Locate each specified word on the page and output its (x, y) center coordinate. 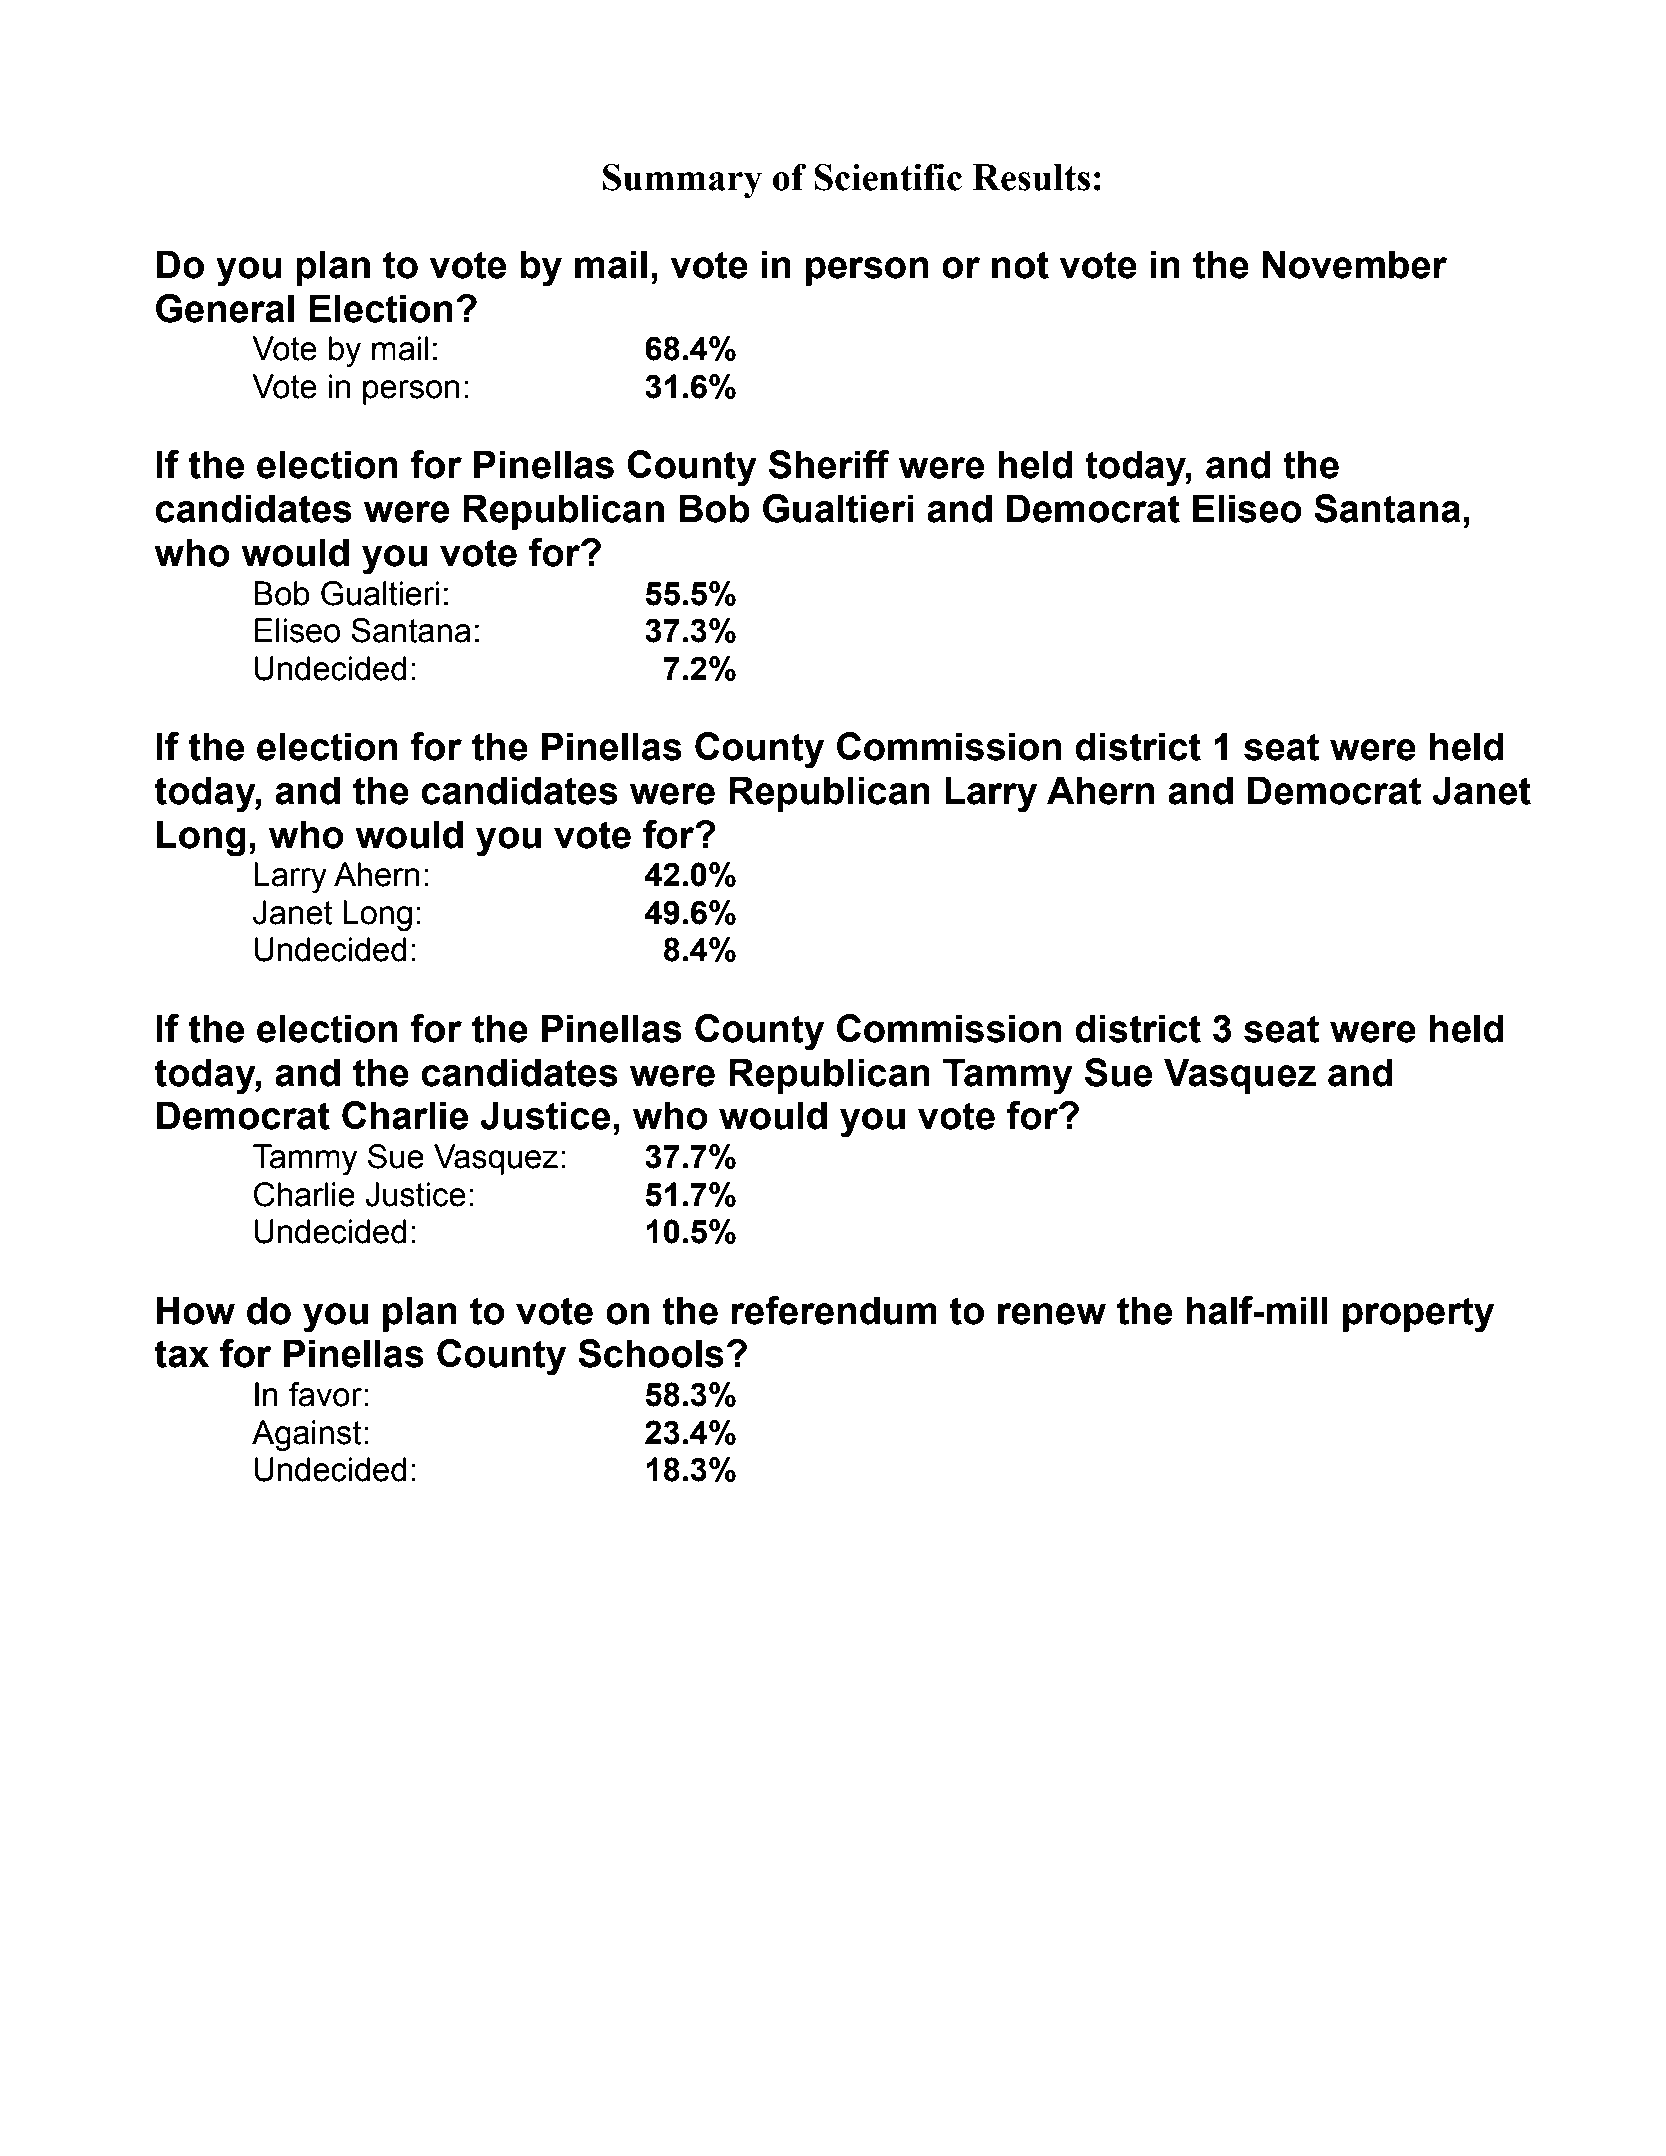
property (1418, 1315)
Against (306, 1435)
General (225, 308)
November (1355, 264)
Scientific (888, 177)
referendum (834, 1310)
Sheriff (829, 464)
